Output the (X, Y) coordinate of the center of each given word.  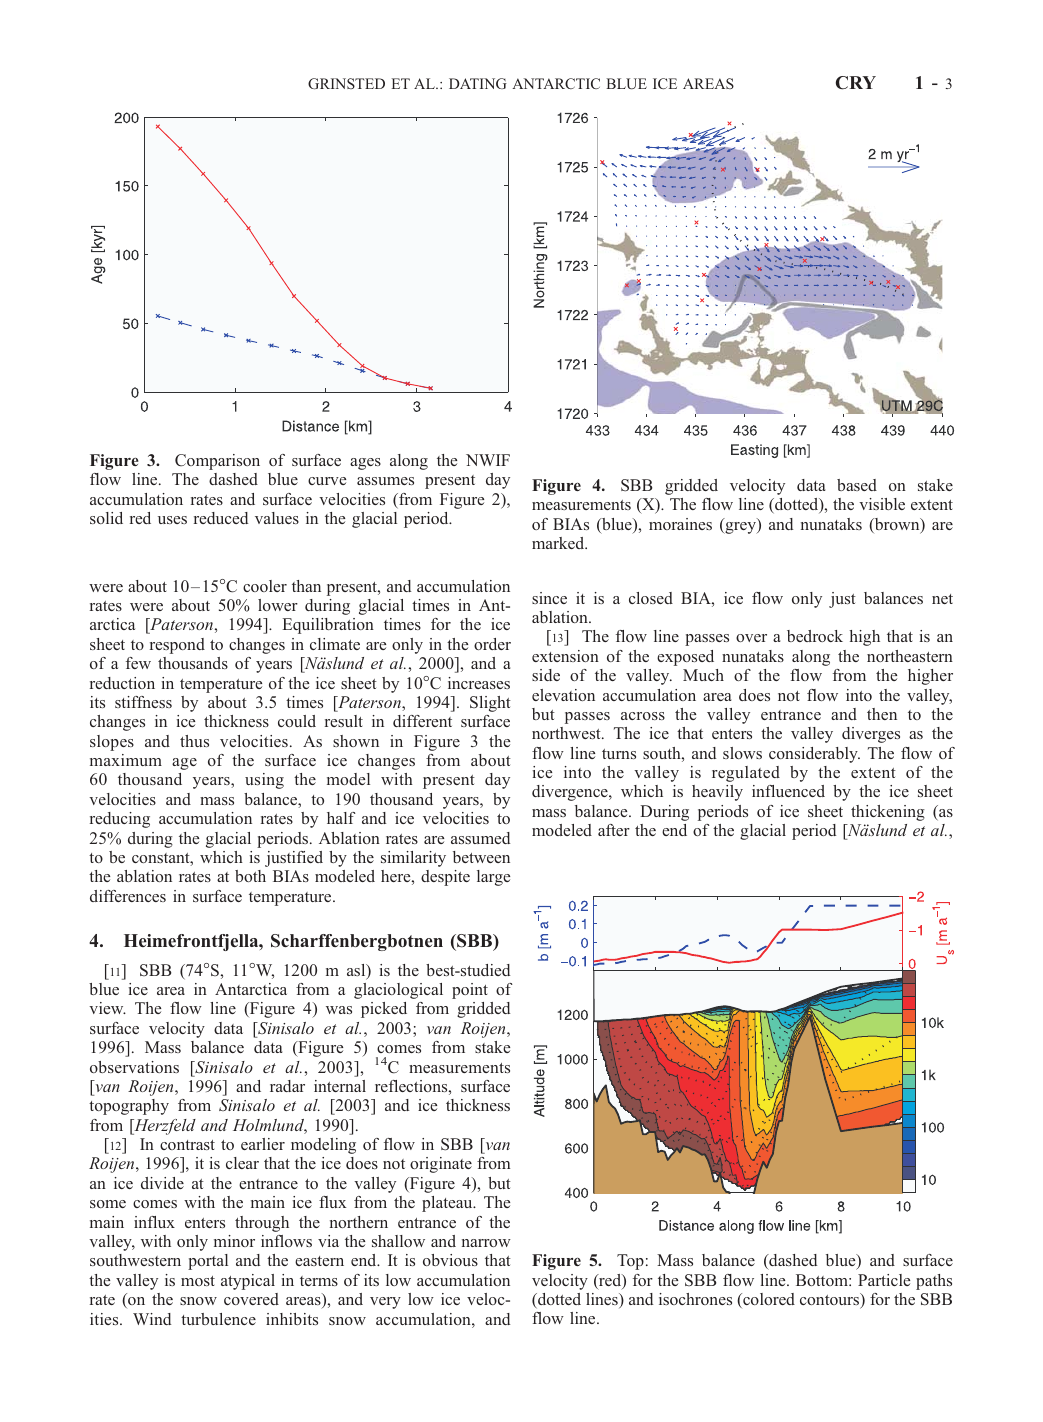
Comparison (217, 462)
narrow (486, 1243)
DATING (478, 83)
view (107, 1008)
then (882, 714)
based (857, 485)
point (470, 991)
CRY (856, 83)
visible (882, 504)
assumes (385, 481)
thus (194, 741)
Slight (490, 704)
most (198, 1281)
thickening (888, 813)
